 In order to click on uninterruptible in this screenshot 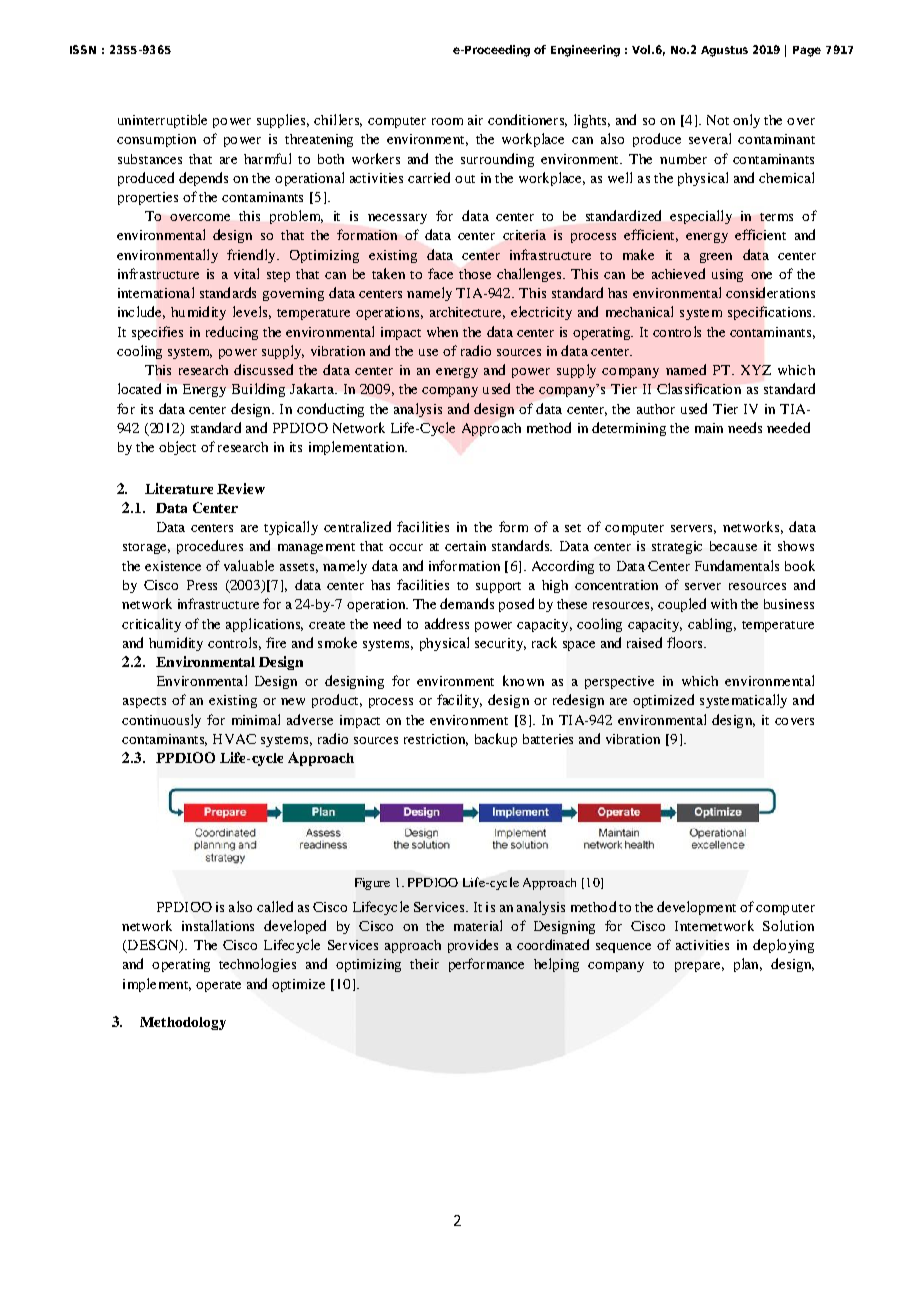, I will do `click(162, 121)`.
